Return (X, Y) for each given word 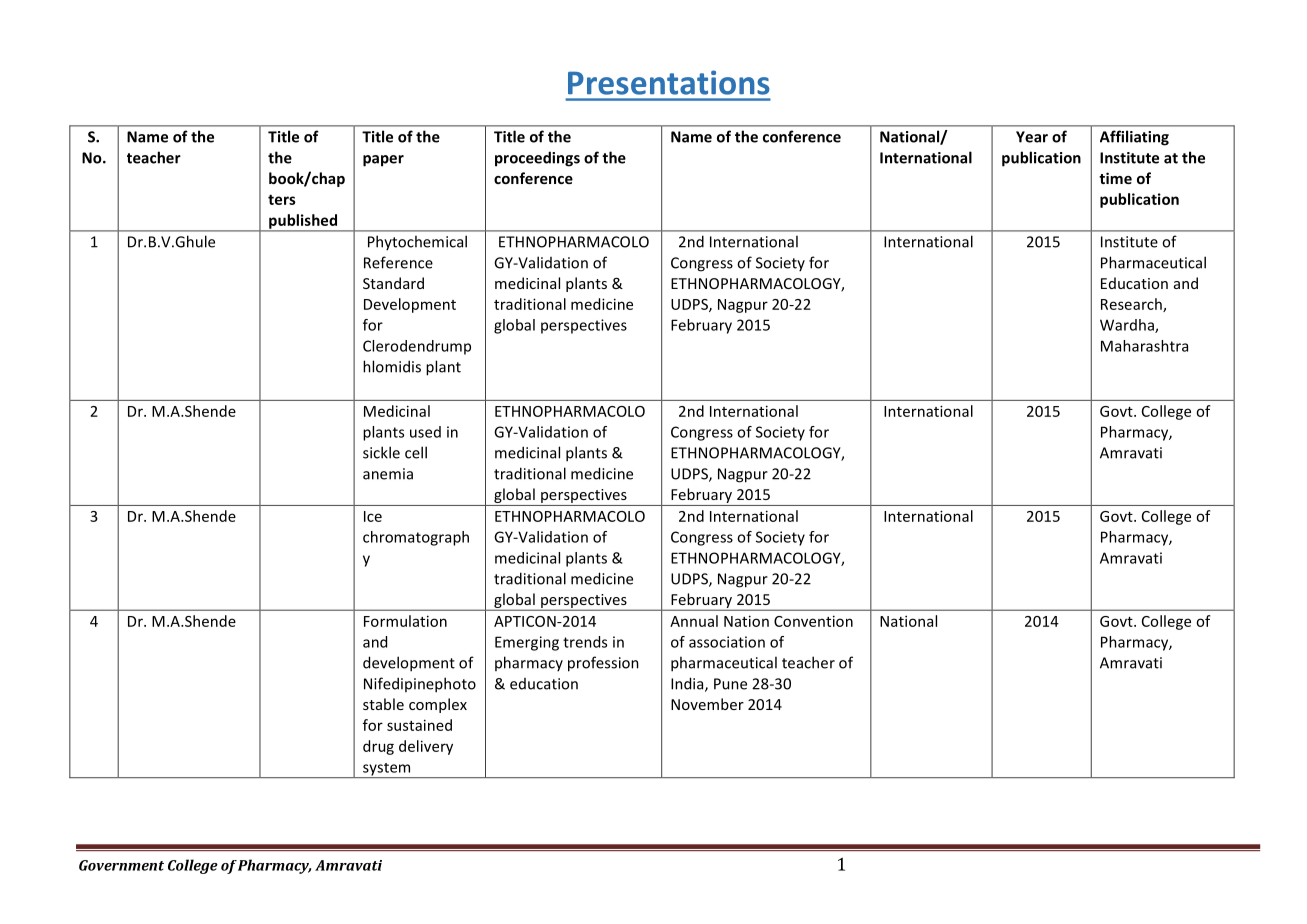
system (387, 770)
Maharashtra (1144, 346)
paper (383, 161)
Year (1032, 137)
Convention (813, 621)
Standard (393, 283)
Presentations (669, 82)
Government (121, 865)
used (425, 432)
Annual (694, 621)
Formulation (405, 621)
